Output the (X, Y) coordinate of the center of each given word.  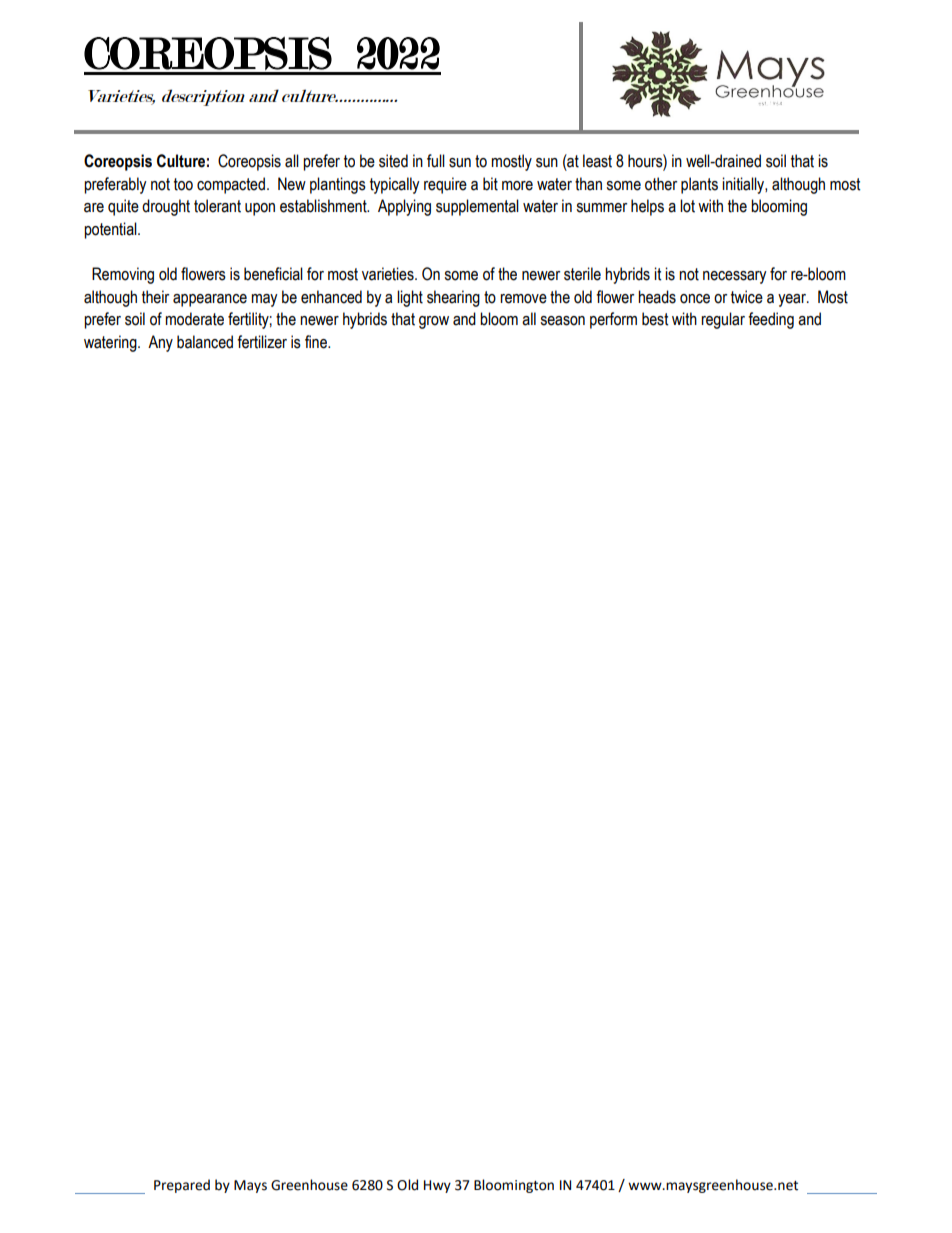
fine (317, 342)
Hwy (437, 1186)
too (183, 184)
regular (723, 320)
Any (160, 343)
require (445, 185)
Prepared (182, 1186)
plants (699, 185)
